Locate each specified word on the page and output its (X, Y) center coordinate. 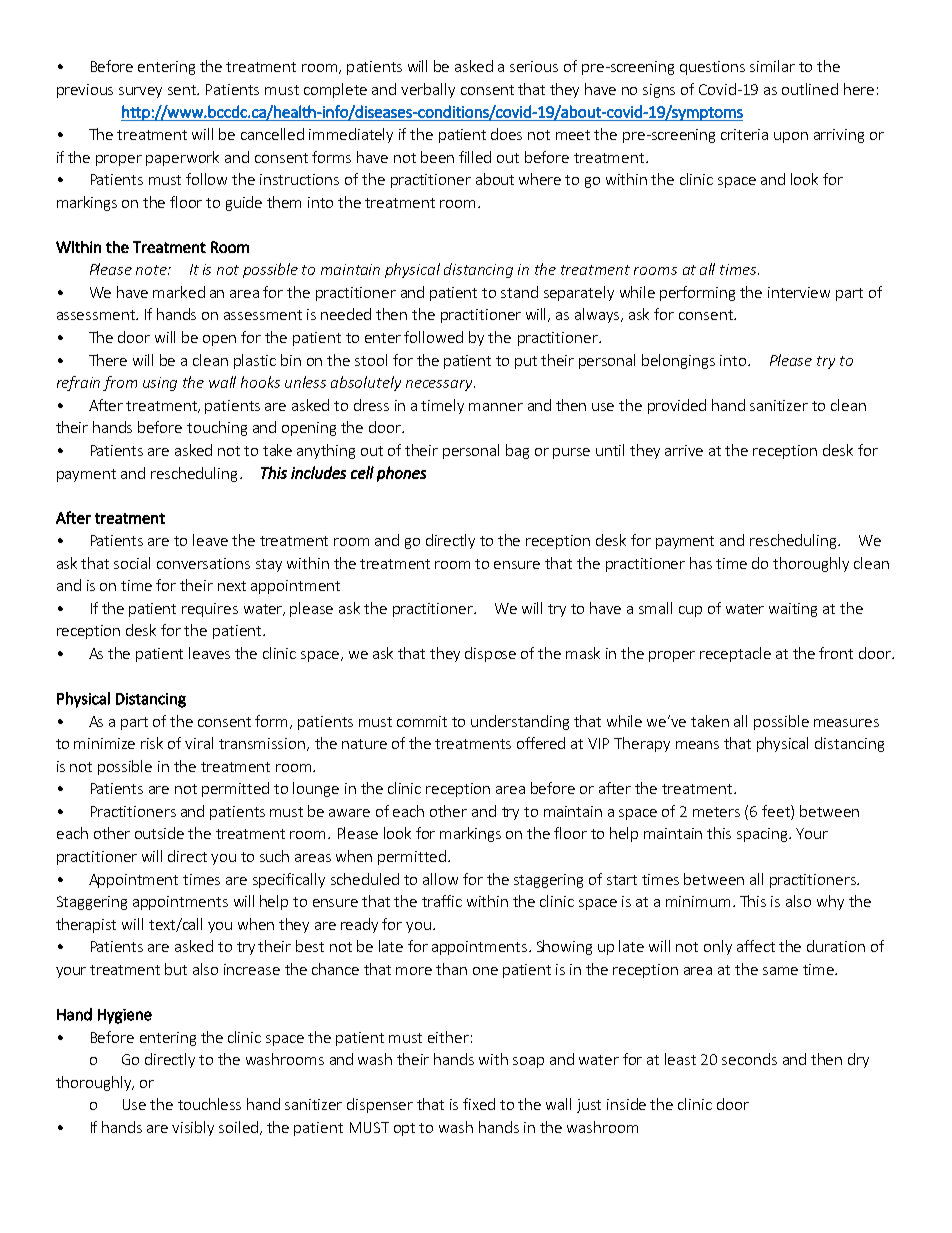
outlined (810, 89)
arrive (684, 450)
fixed (479, 1104)
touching (217, 428)
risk (152, 743)
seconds (749, 1059)
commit (422, 721)
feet (777, 811)
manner (496, 407)
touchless (209, 1104)
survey (140, 92)
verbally (428, 90)
